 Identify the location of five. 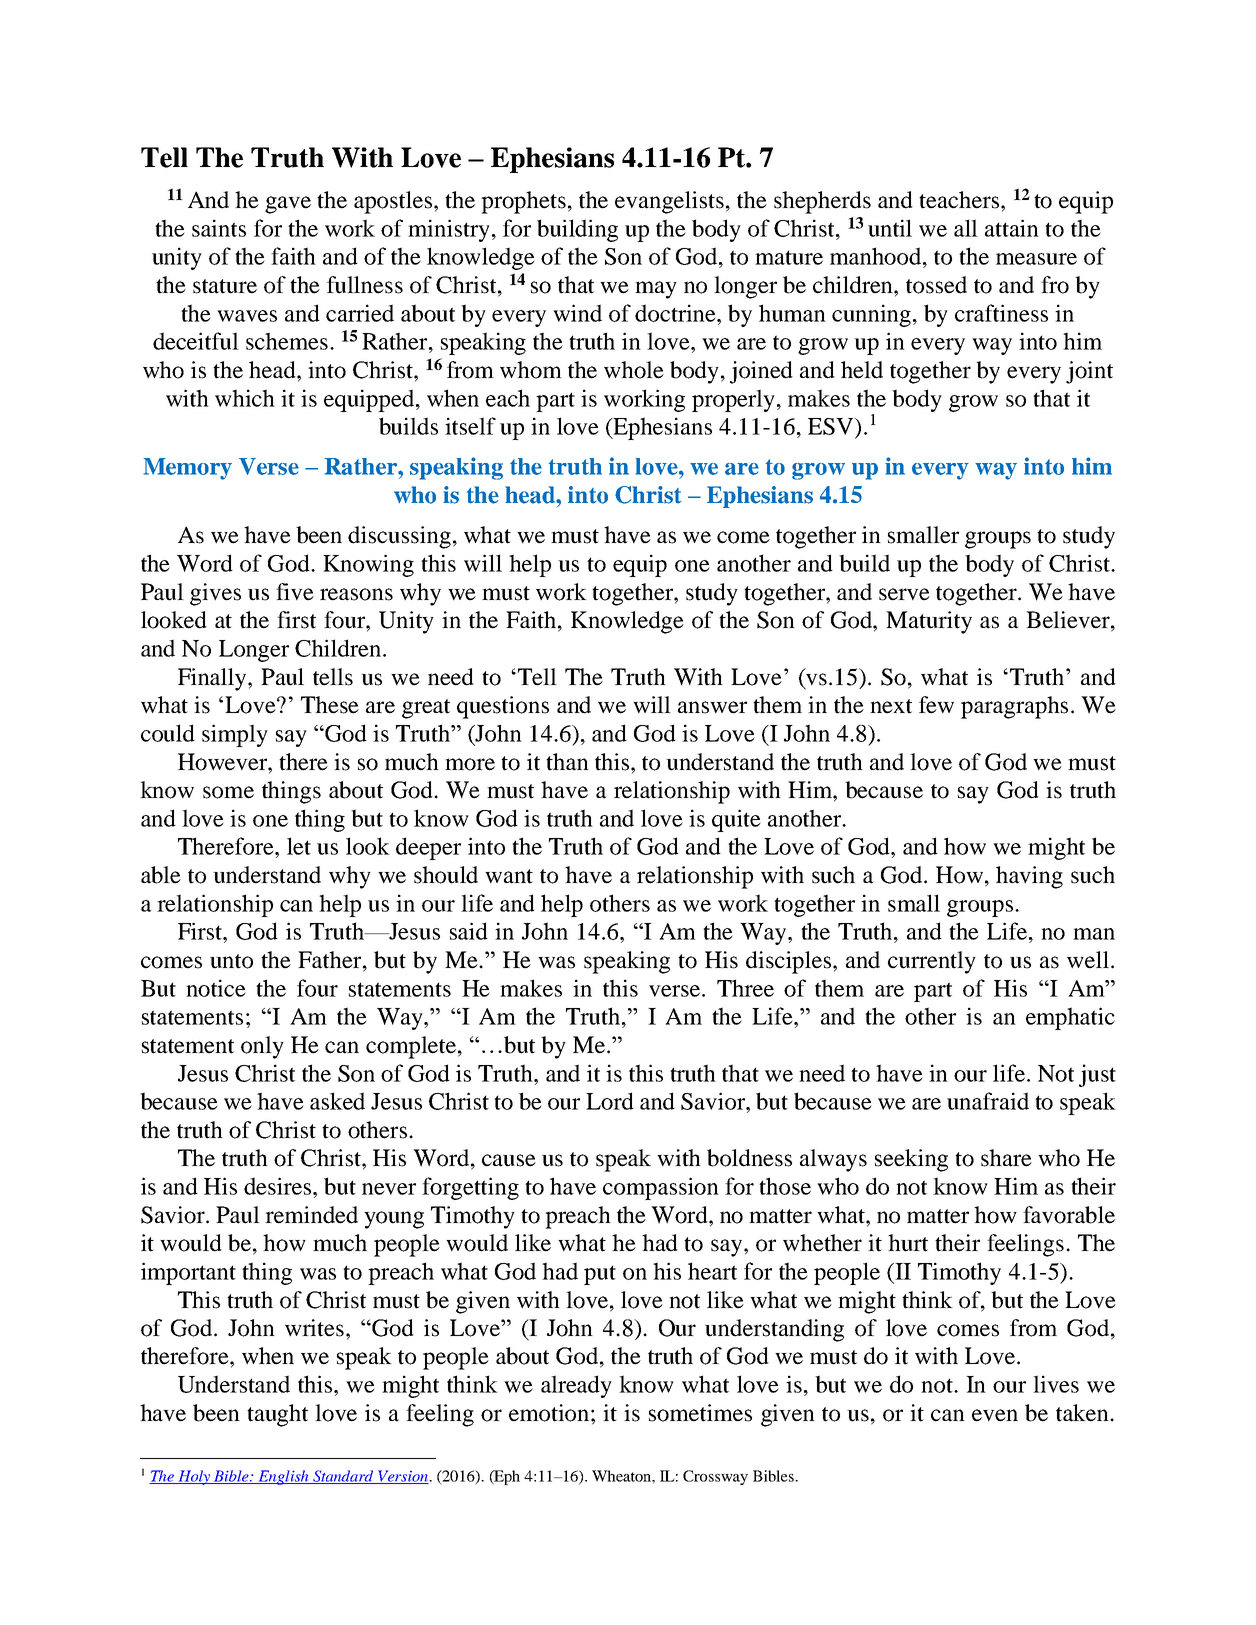
(295, 592).
